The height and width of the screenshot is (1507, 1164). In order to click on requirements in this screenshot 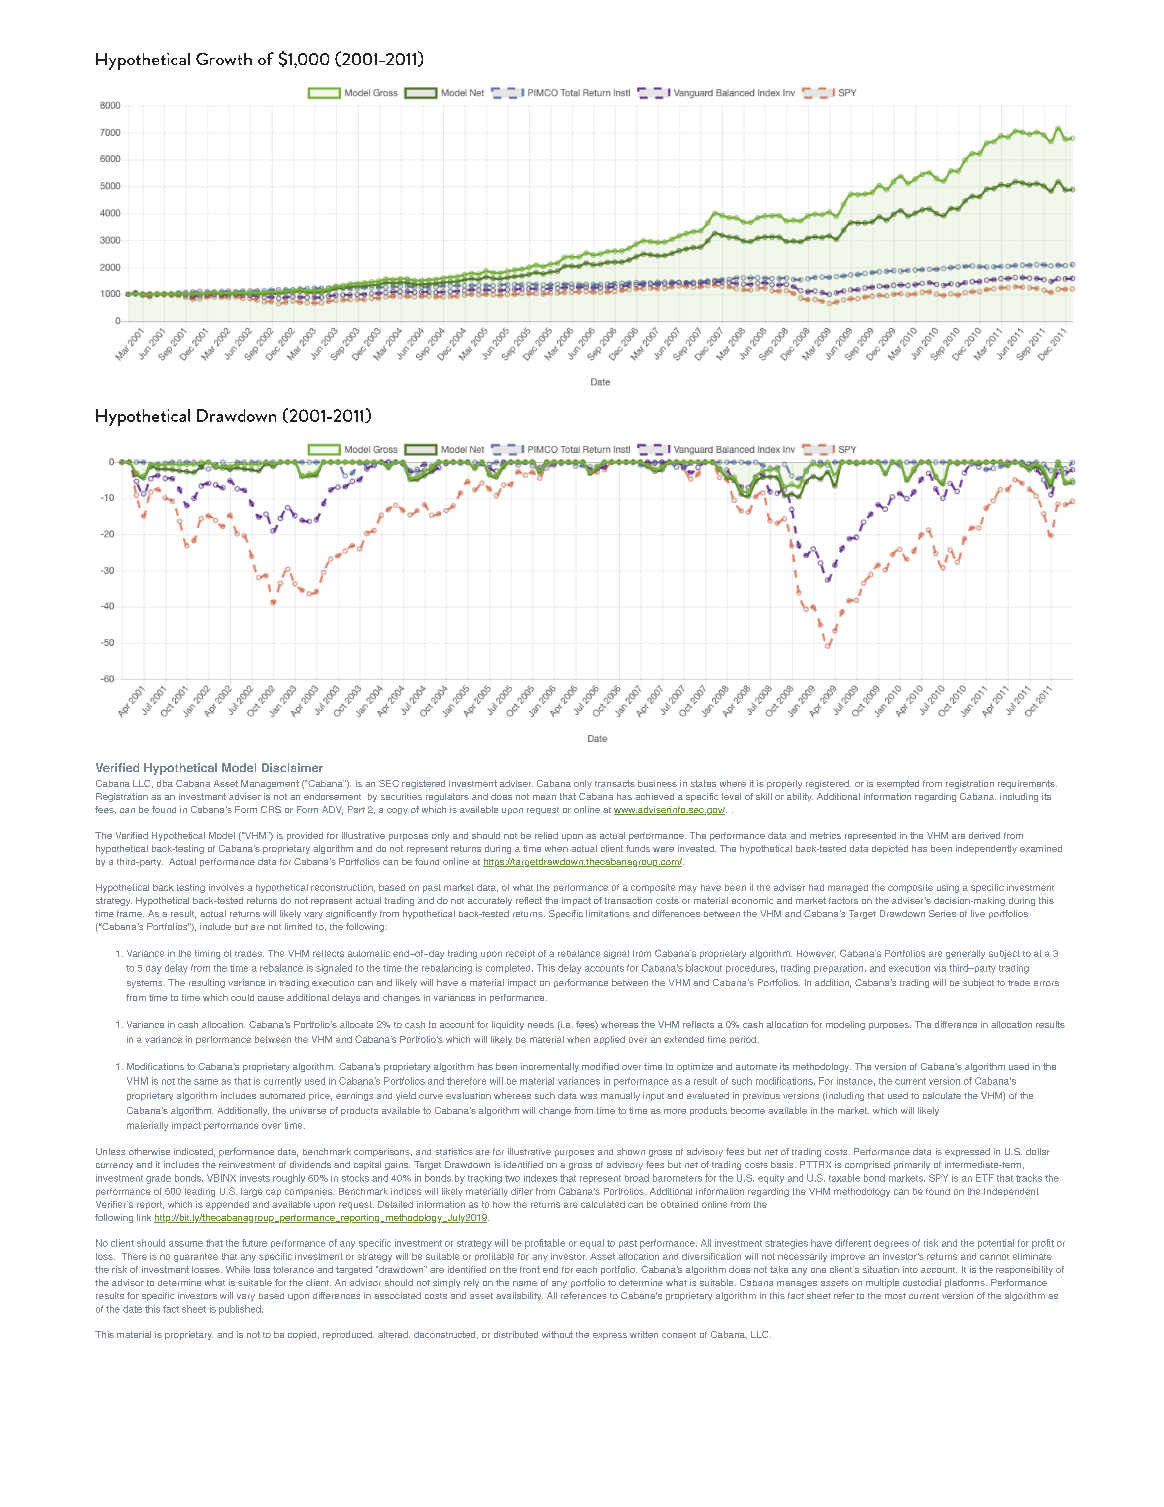, I will do `click(1027, 784)`.
